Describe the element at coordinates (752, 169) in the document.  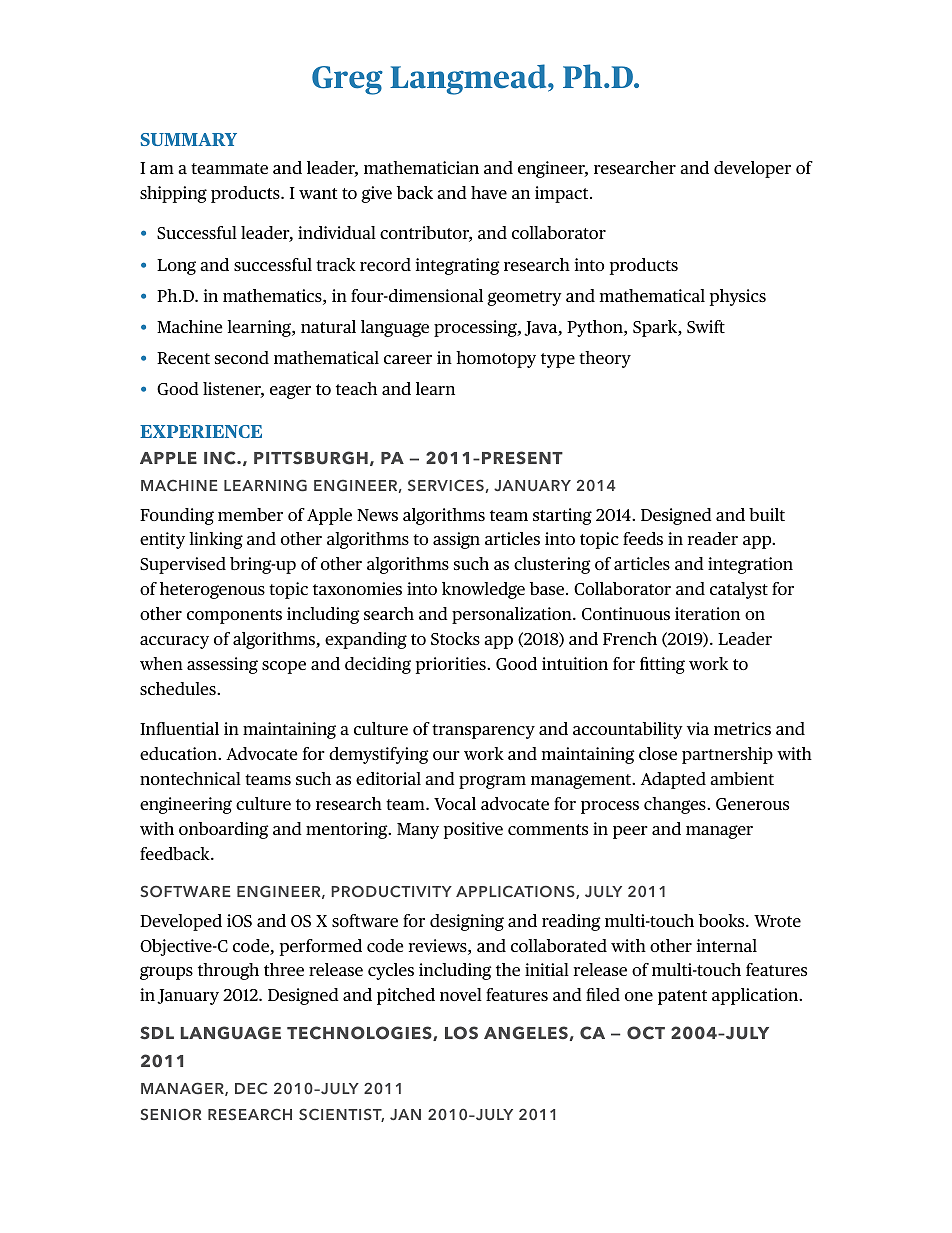
I see `developer` at that location.
